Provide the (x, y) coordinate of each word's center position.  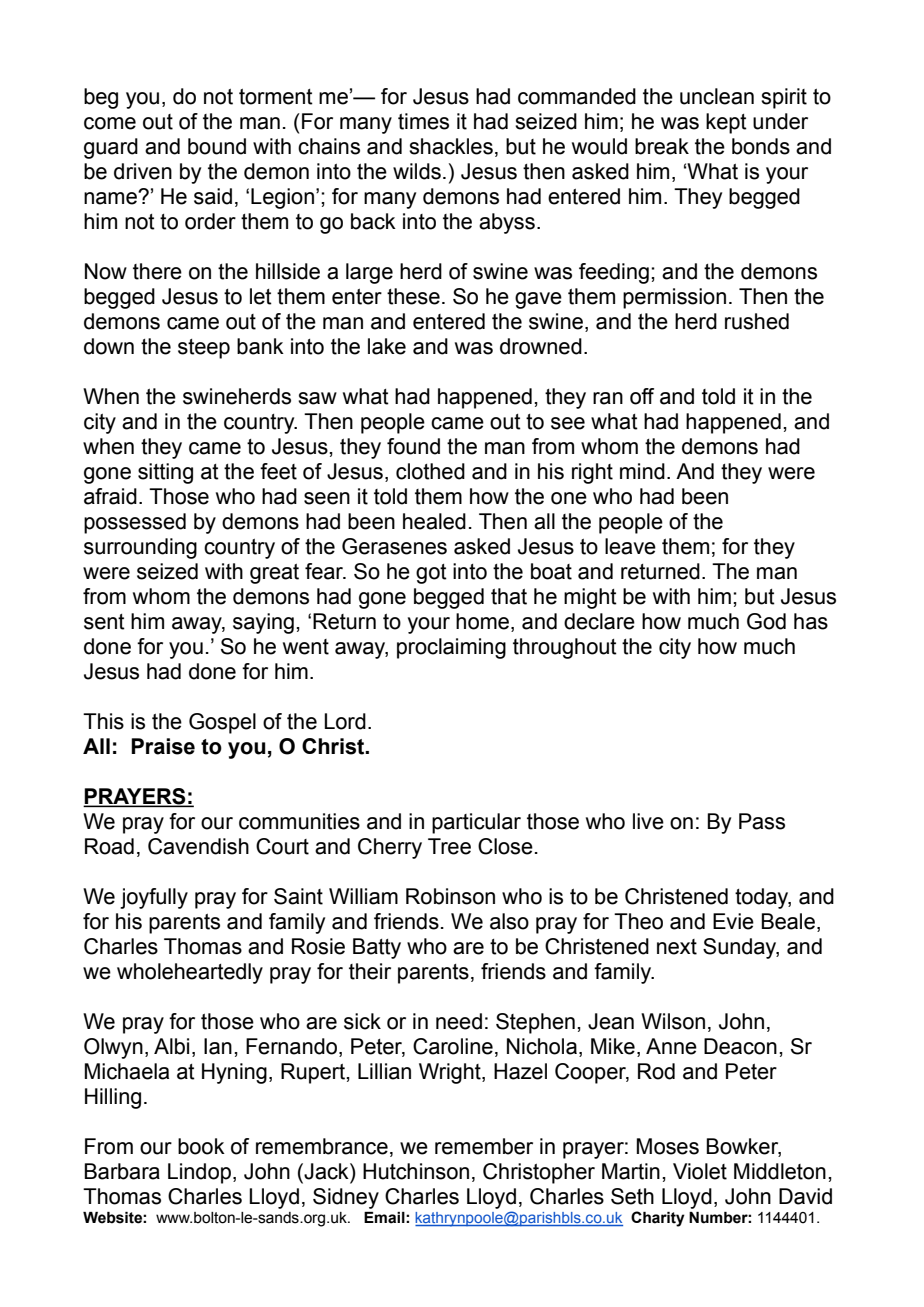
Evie (733, 921)
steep (204, 349)
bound (217, 146)
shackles (451, 146)
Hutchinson (416, 1171)
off (642, 396)
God (766, 621)
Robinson (450, 896)
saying (263, 623)
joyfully (154, 898)
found (413, 446)
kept (726, 123)
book (201, 1146)
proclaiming (451, 648)
